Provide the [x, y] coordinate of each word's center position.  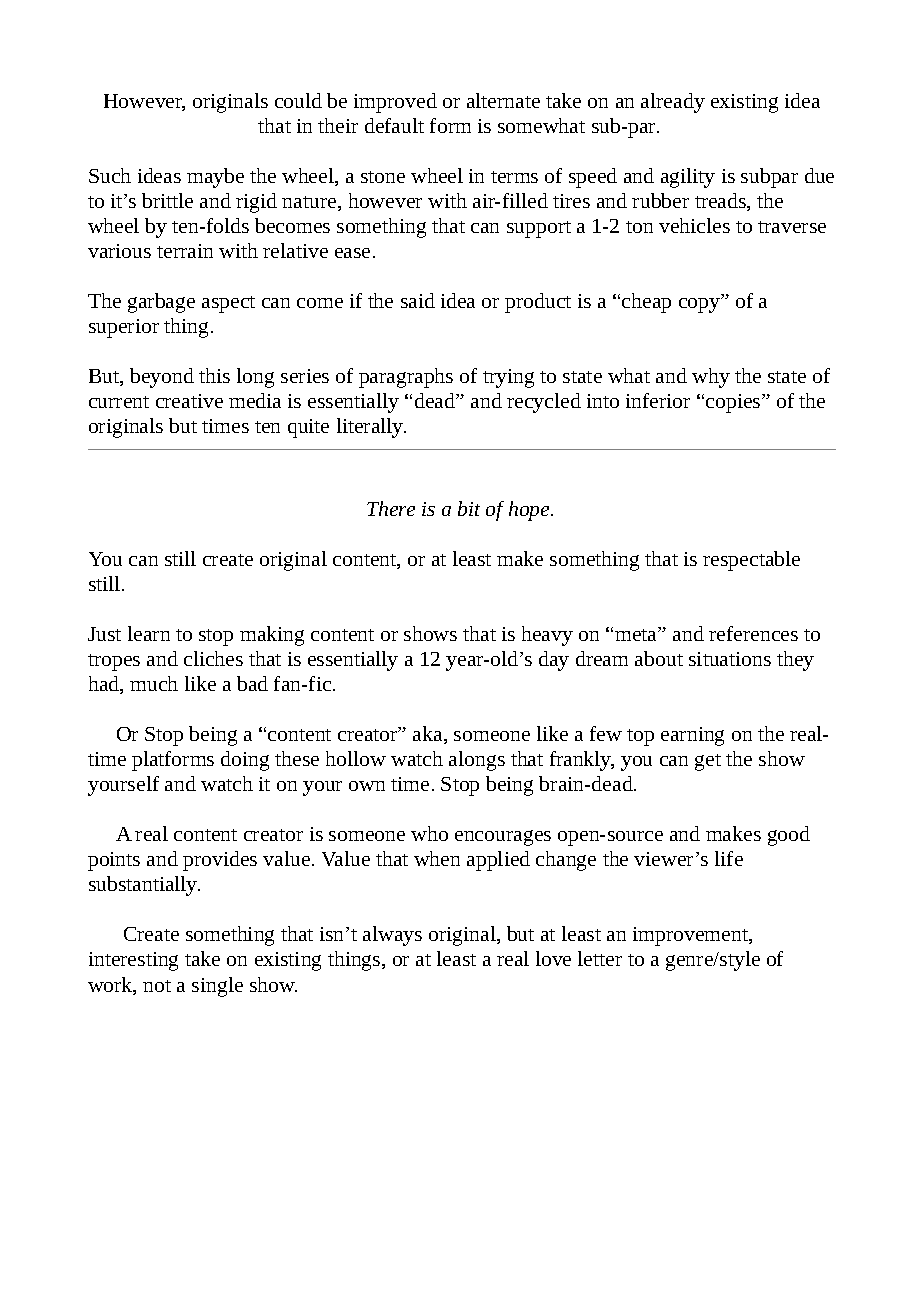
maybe [215, 178]
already [673, 103]
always [392, 936]
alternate [503, 100]
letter [600, 958]
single [217, 987]
